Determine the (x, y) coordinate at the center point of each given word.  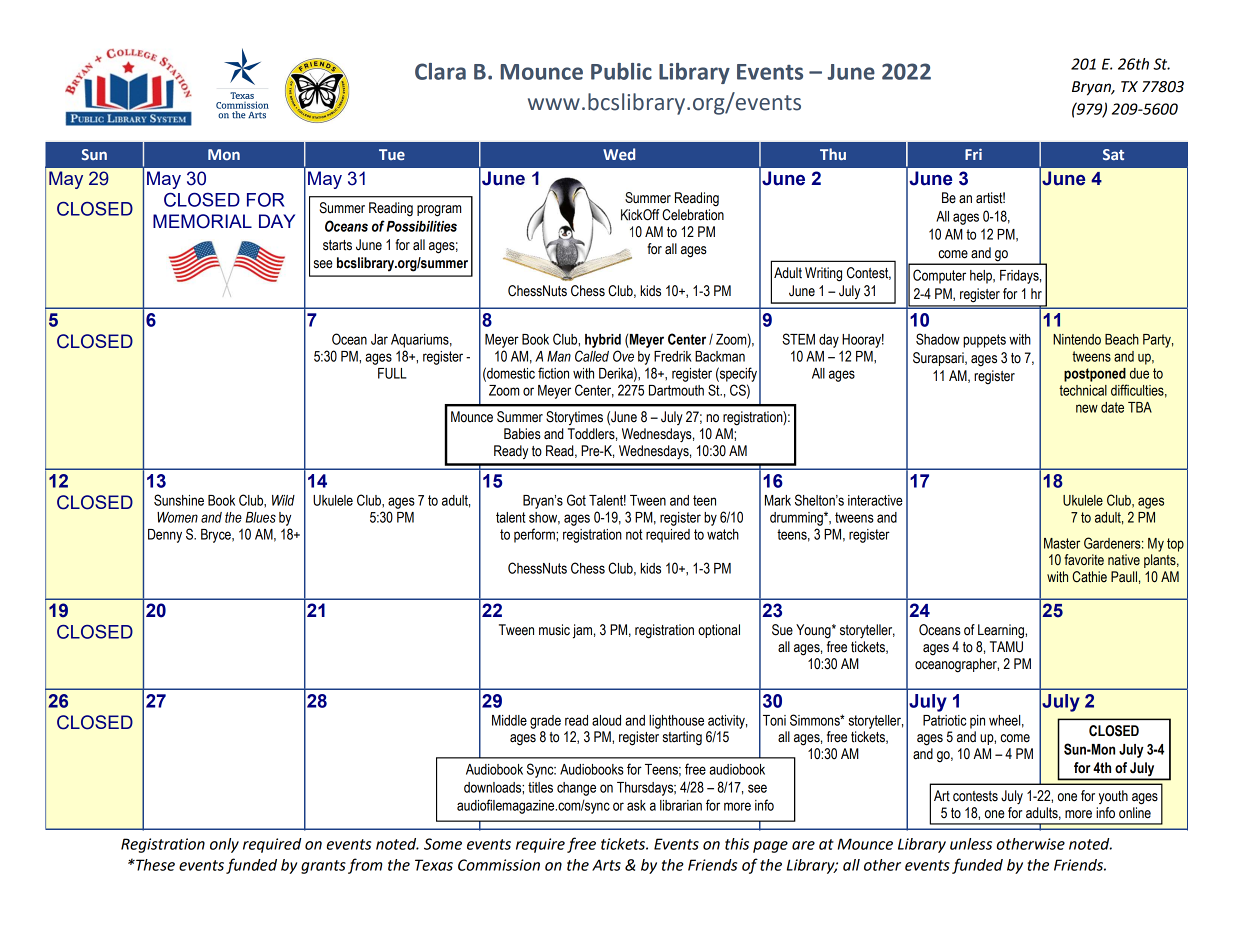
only (224, 845)
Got (576, 500)
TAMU (1006, 647)
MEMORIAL (202, 221)
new (1087, 408)
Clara (440, 71)
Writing (823, 274)
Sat (1113, 154)
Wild (283, 500)
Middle (509, 720)
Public (621, 71)
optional (719, 631)
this (737, 844)
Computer (939, 276)
